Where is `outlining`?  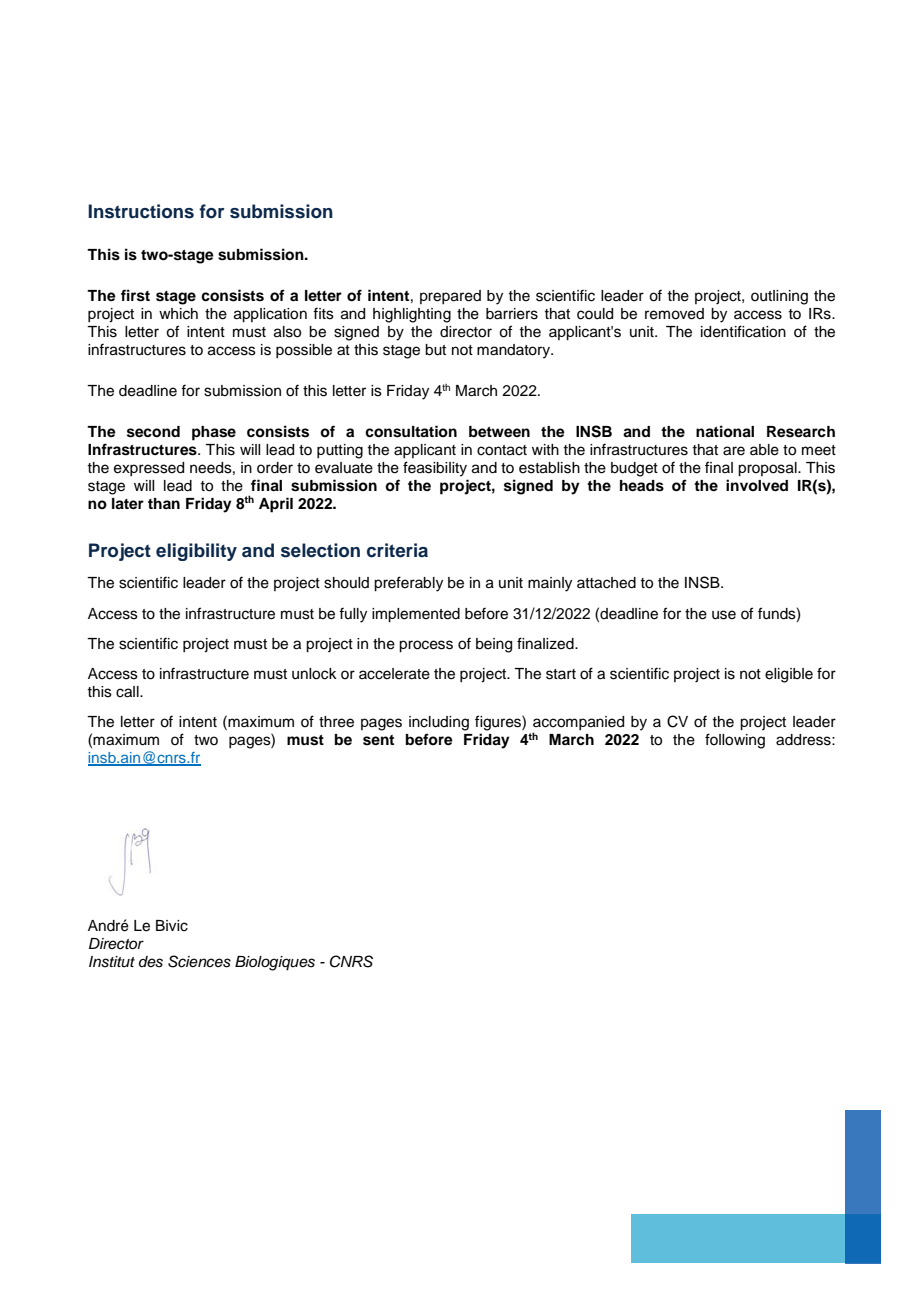
outlining is located at coordinates (779, 297).
